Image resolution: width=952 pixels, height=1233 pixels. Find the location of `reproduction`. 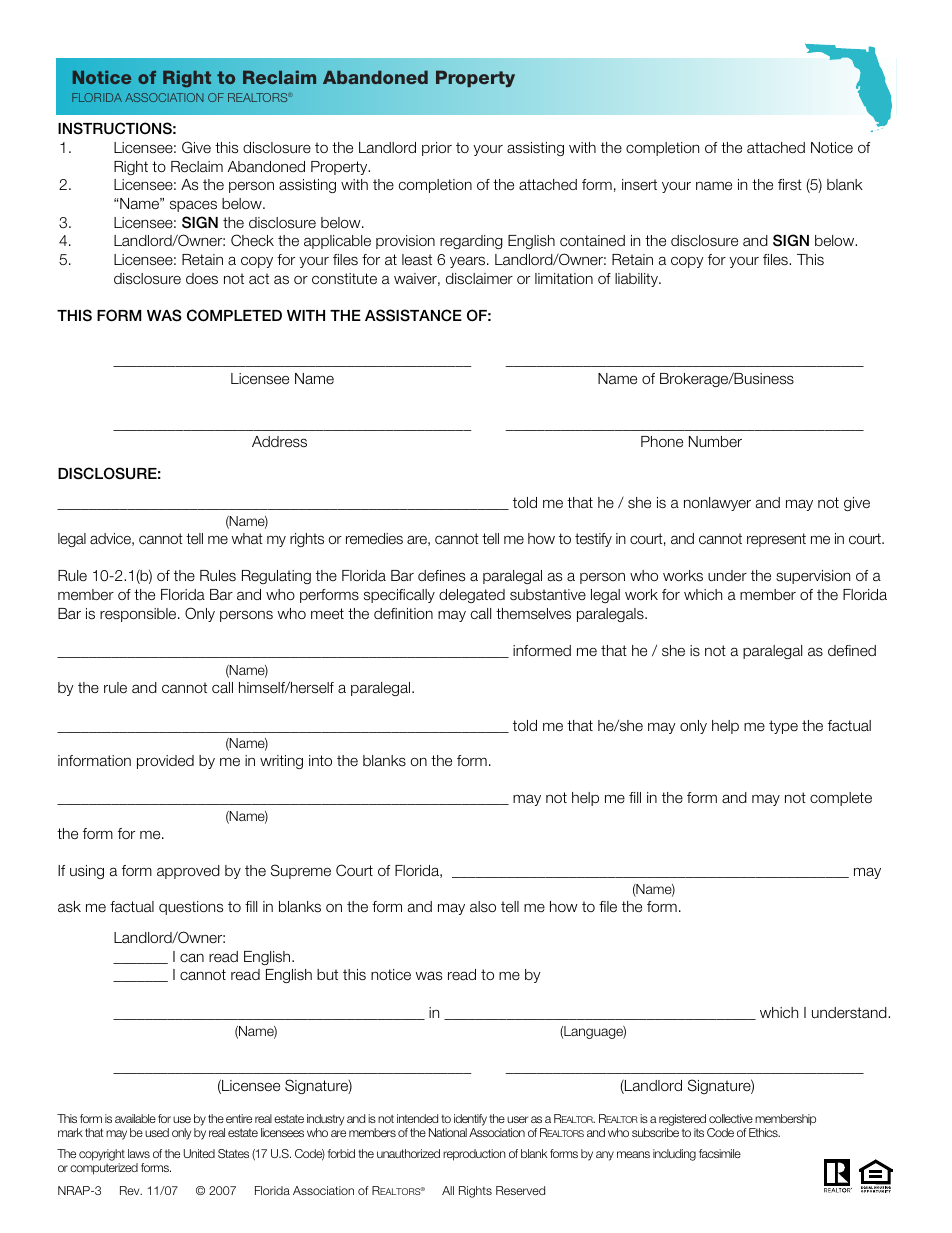

reproduction is located at coordinates (474, 1155).
